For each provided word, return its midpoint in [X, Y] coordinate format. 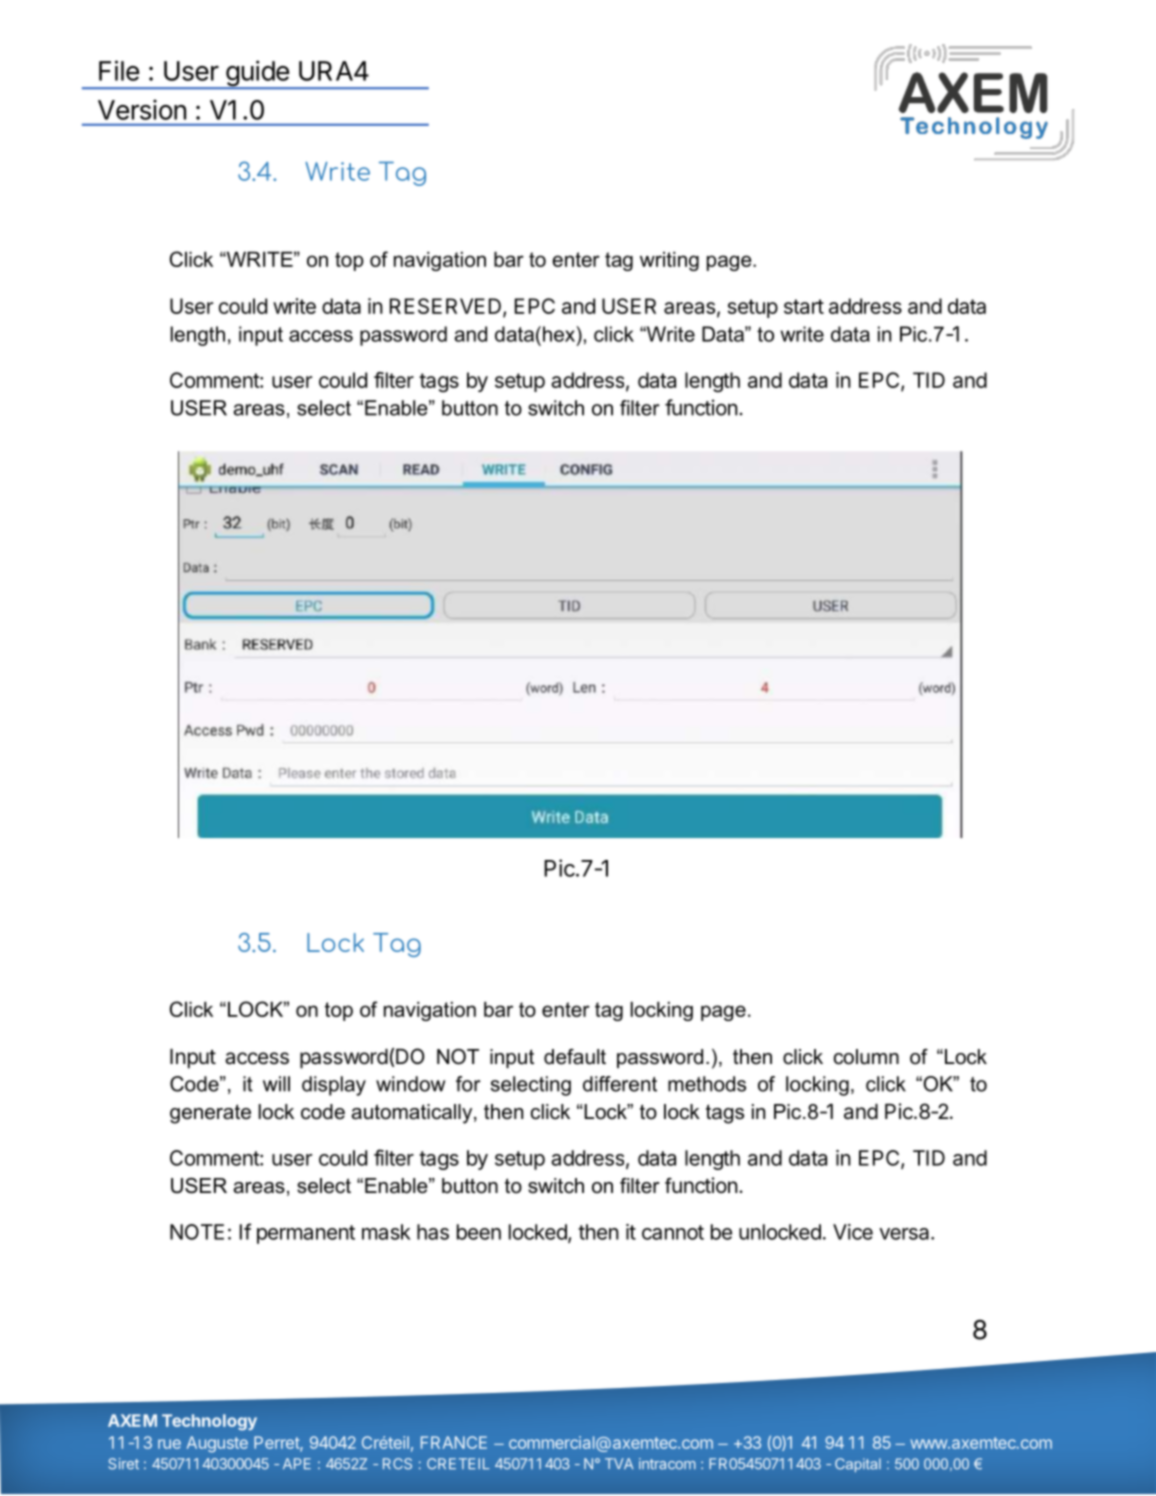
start [804, 306]
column [866, 1057]
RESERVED [447, 307]
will [276, 1084]
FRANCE [454, 1442]
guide [257, 74]
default [575, 1057]
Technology [209, 1422]
